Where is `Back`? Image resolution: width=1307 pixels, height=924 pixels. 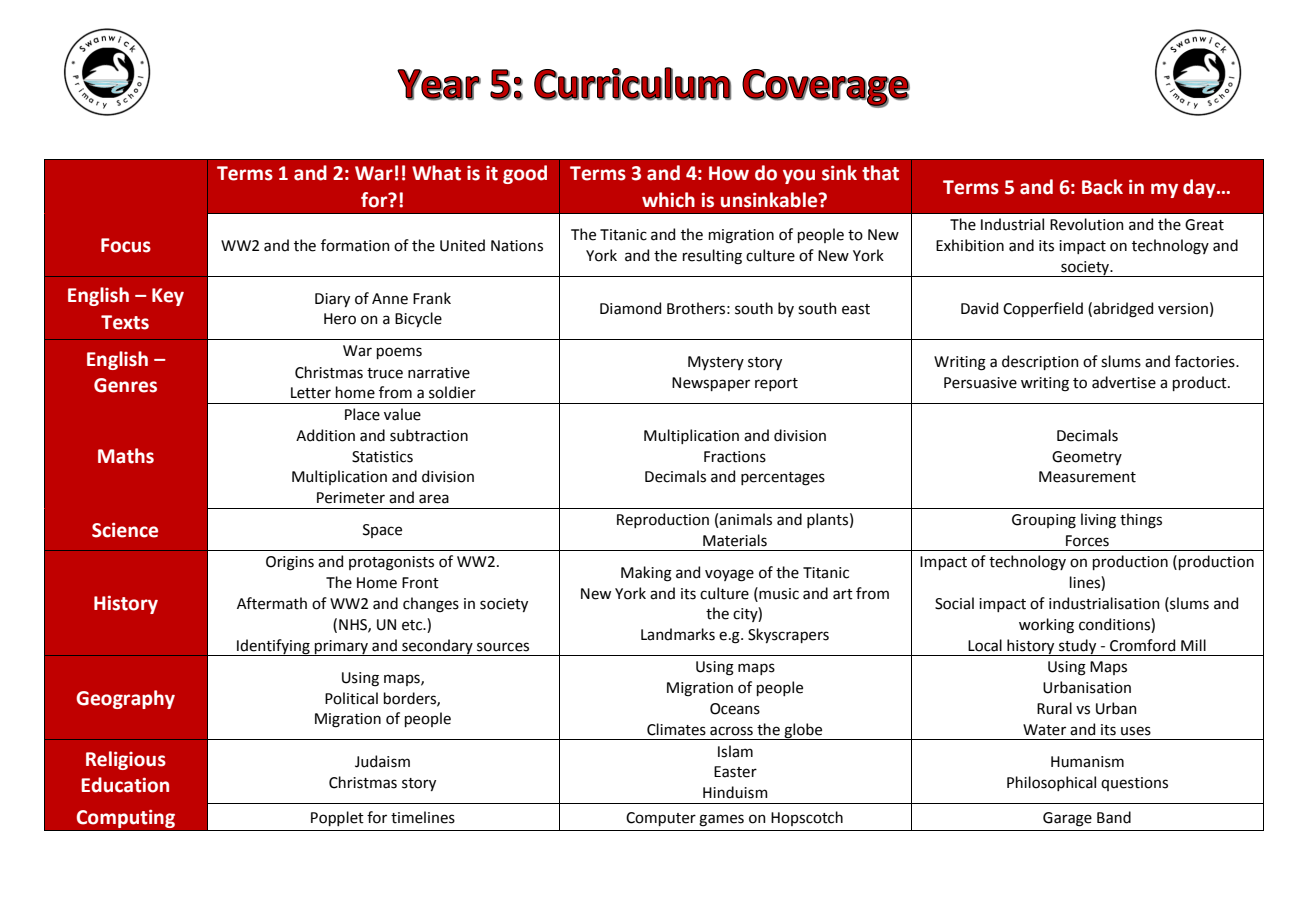 Back is located at coordinates (1102, 187).
